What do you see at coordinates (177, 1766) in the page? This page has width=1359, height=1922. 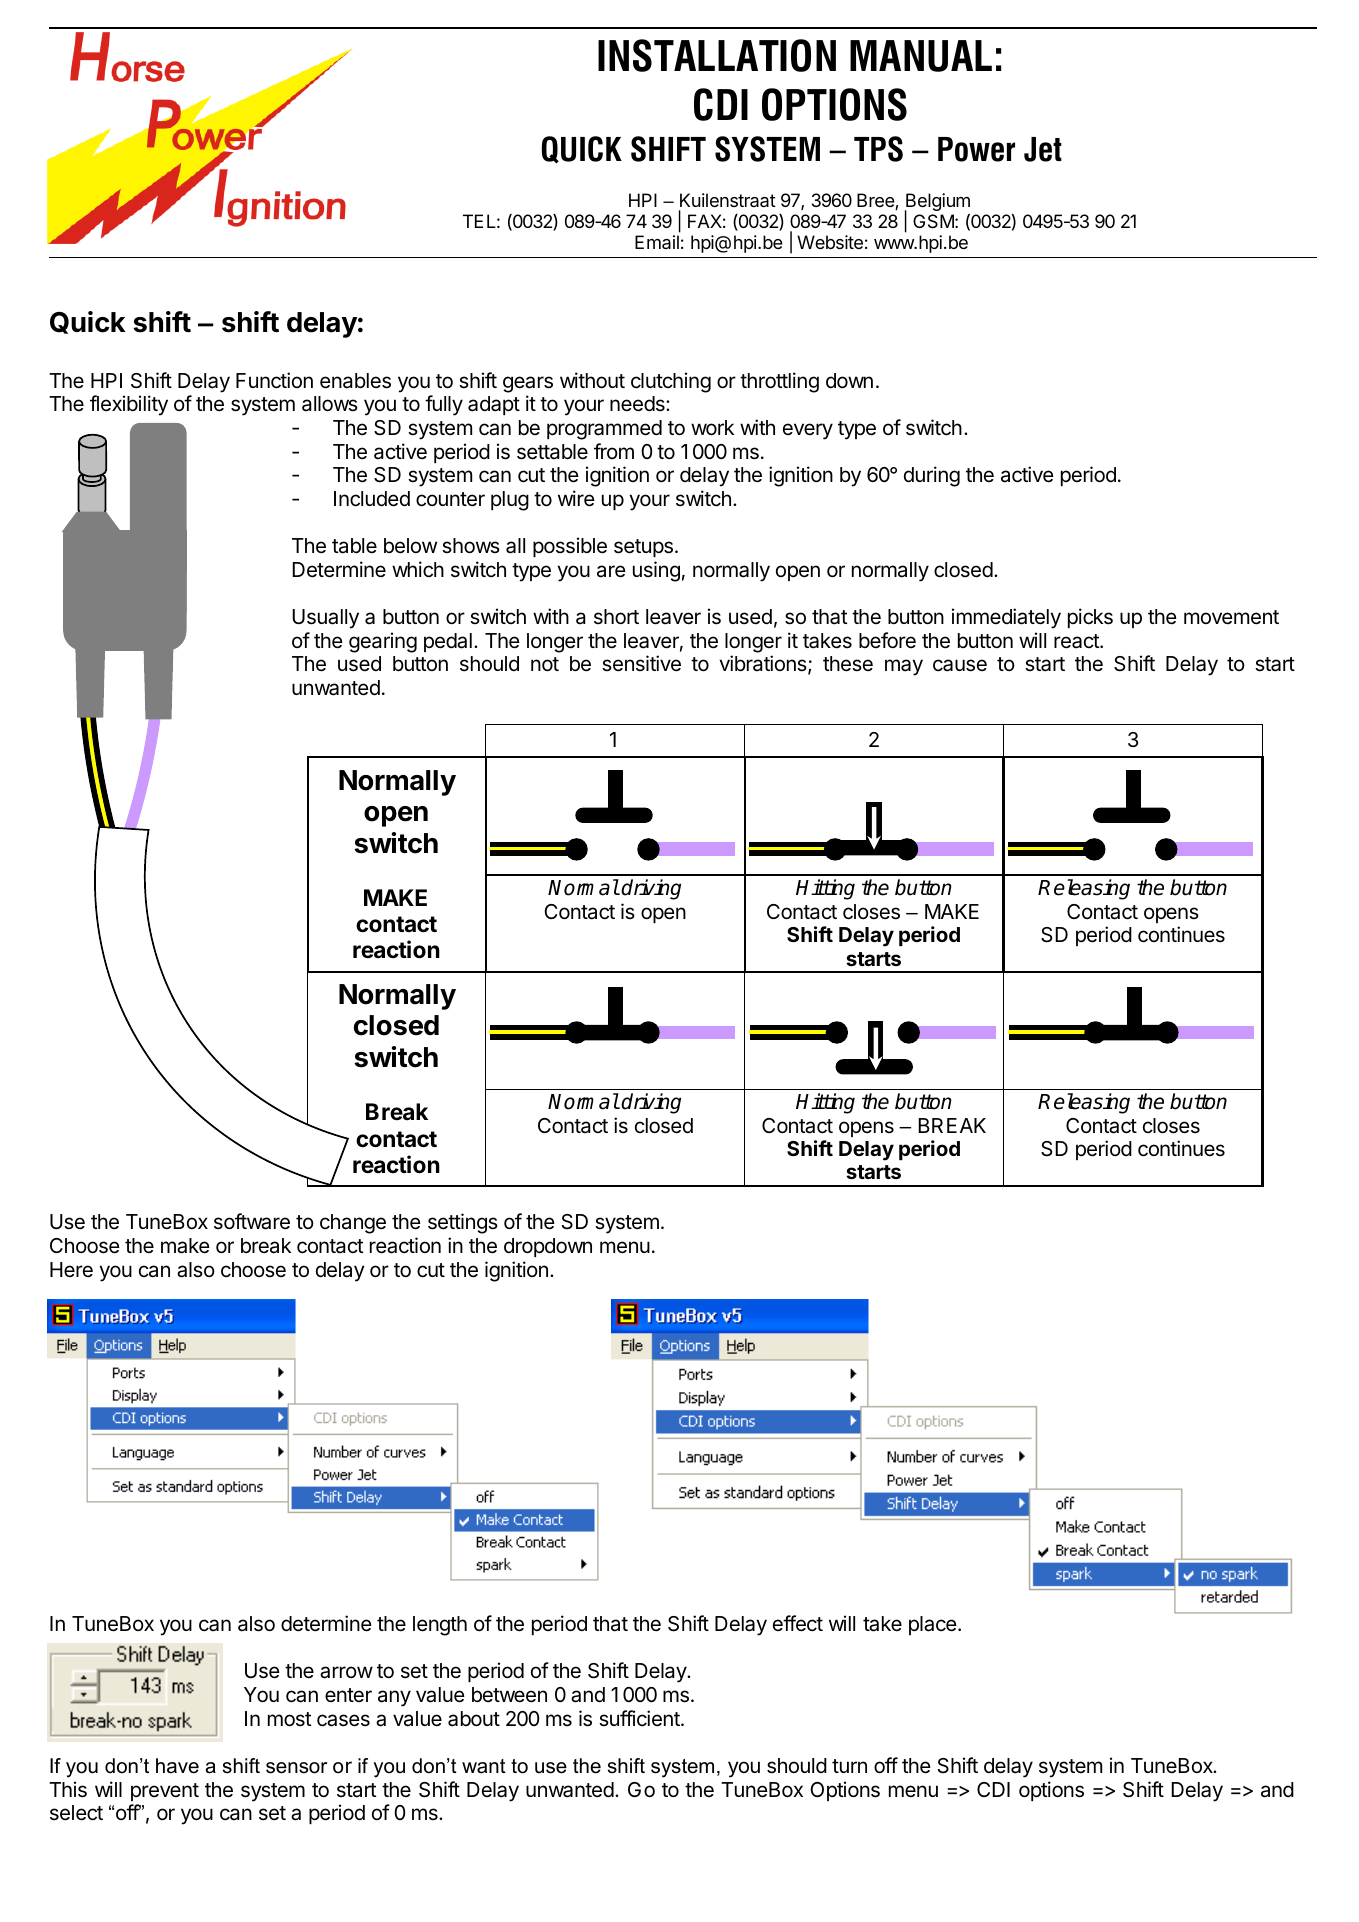 I see `have` at bounding box center [177, 1766].
